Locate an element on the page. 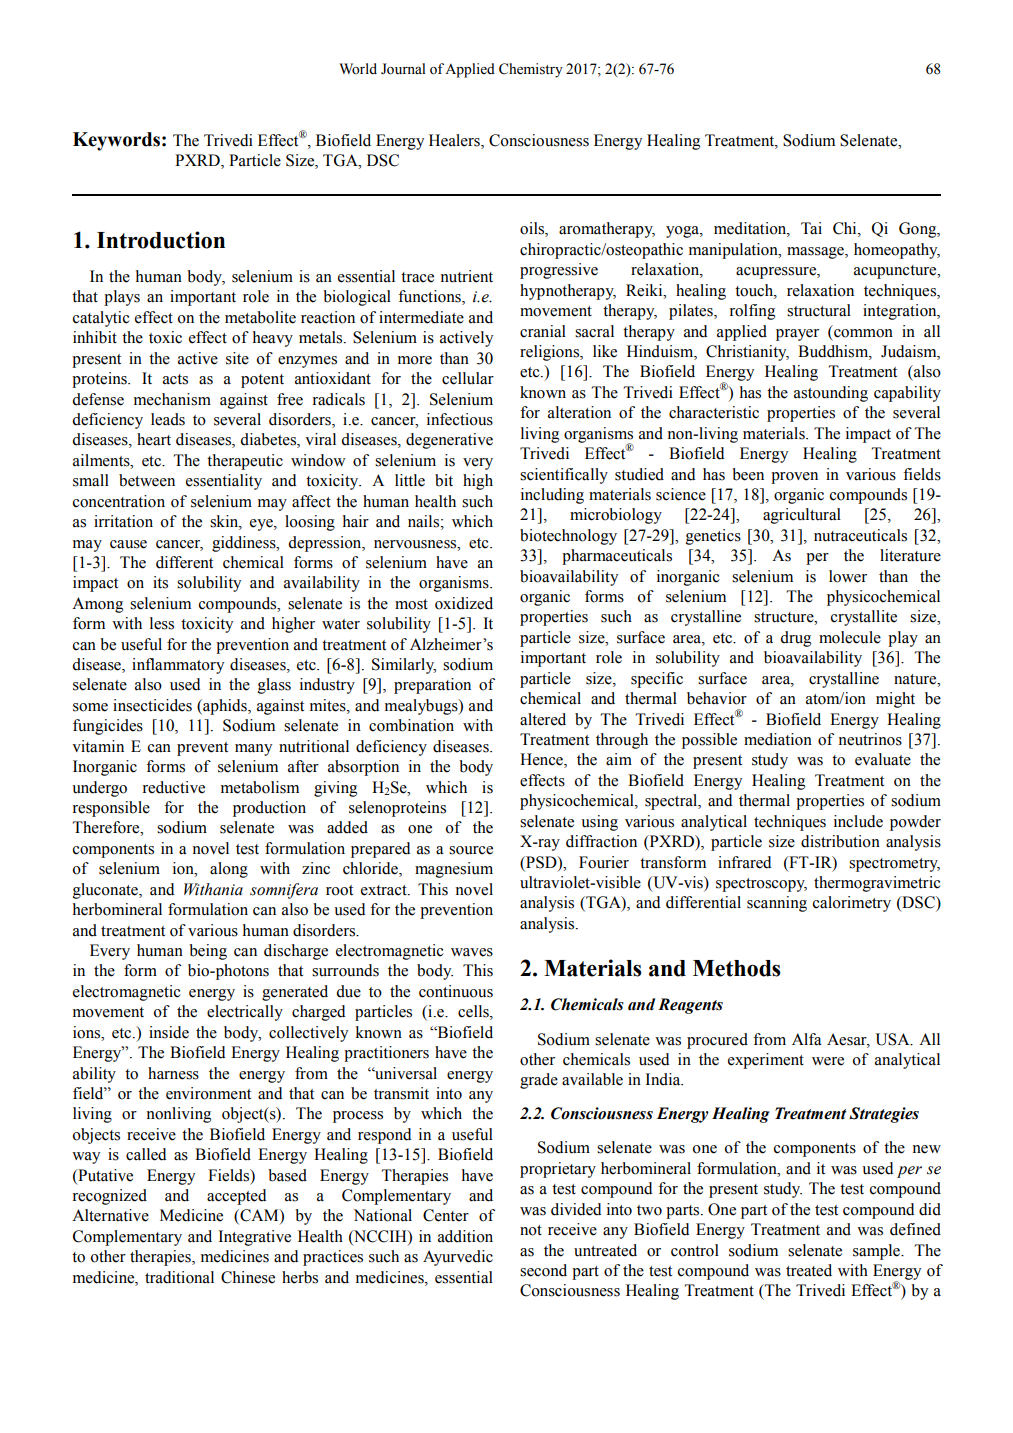  Tai is located at coordinates (811, 228).
